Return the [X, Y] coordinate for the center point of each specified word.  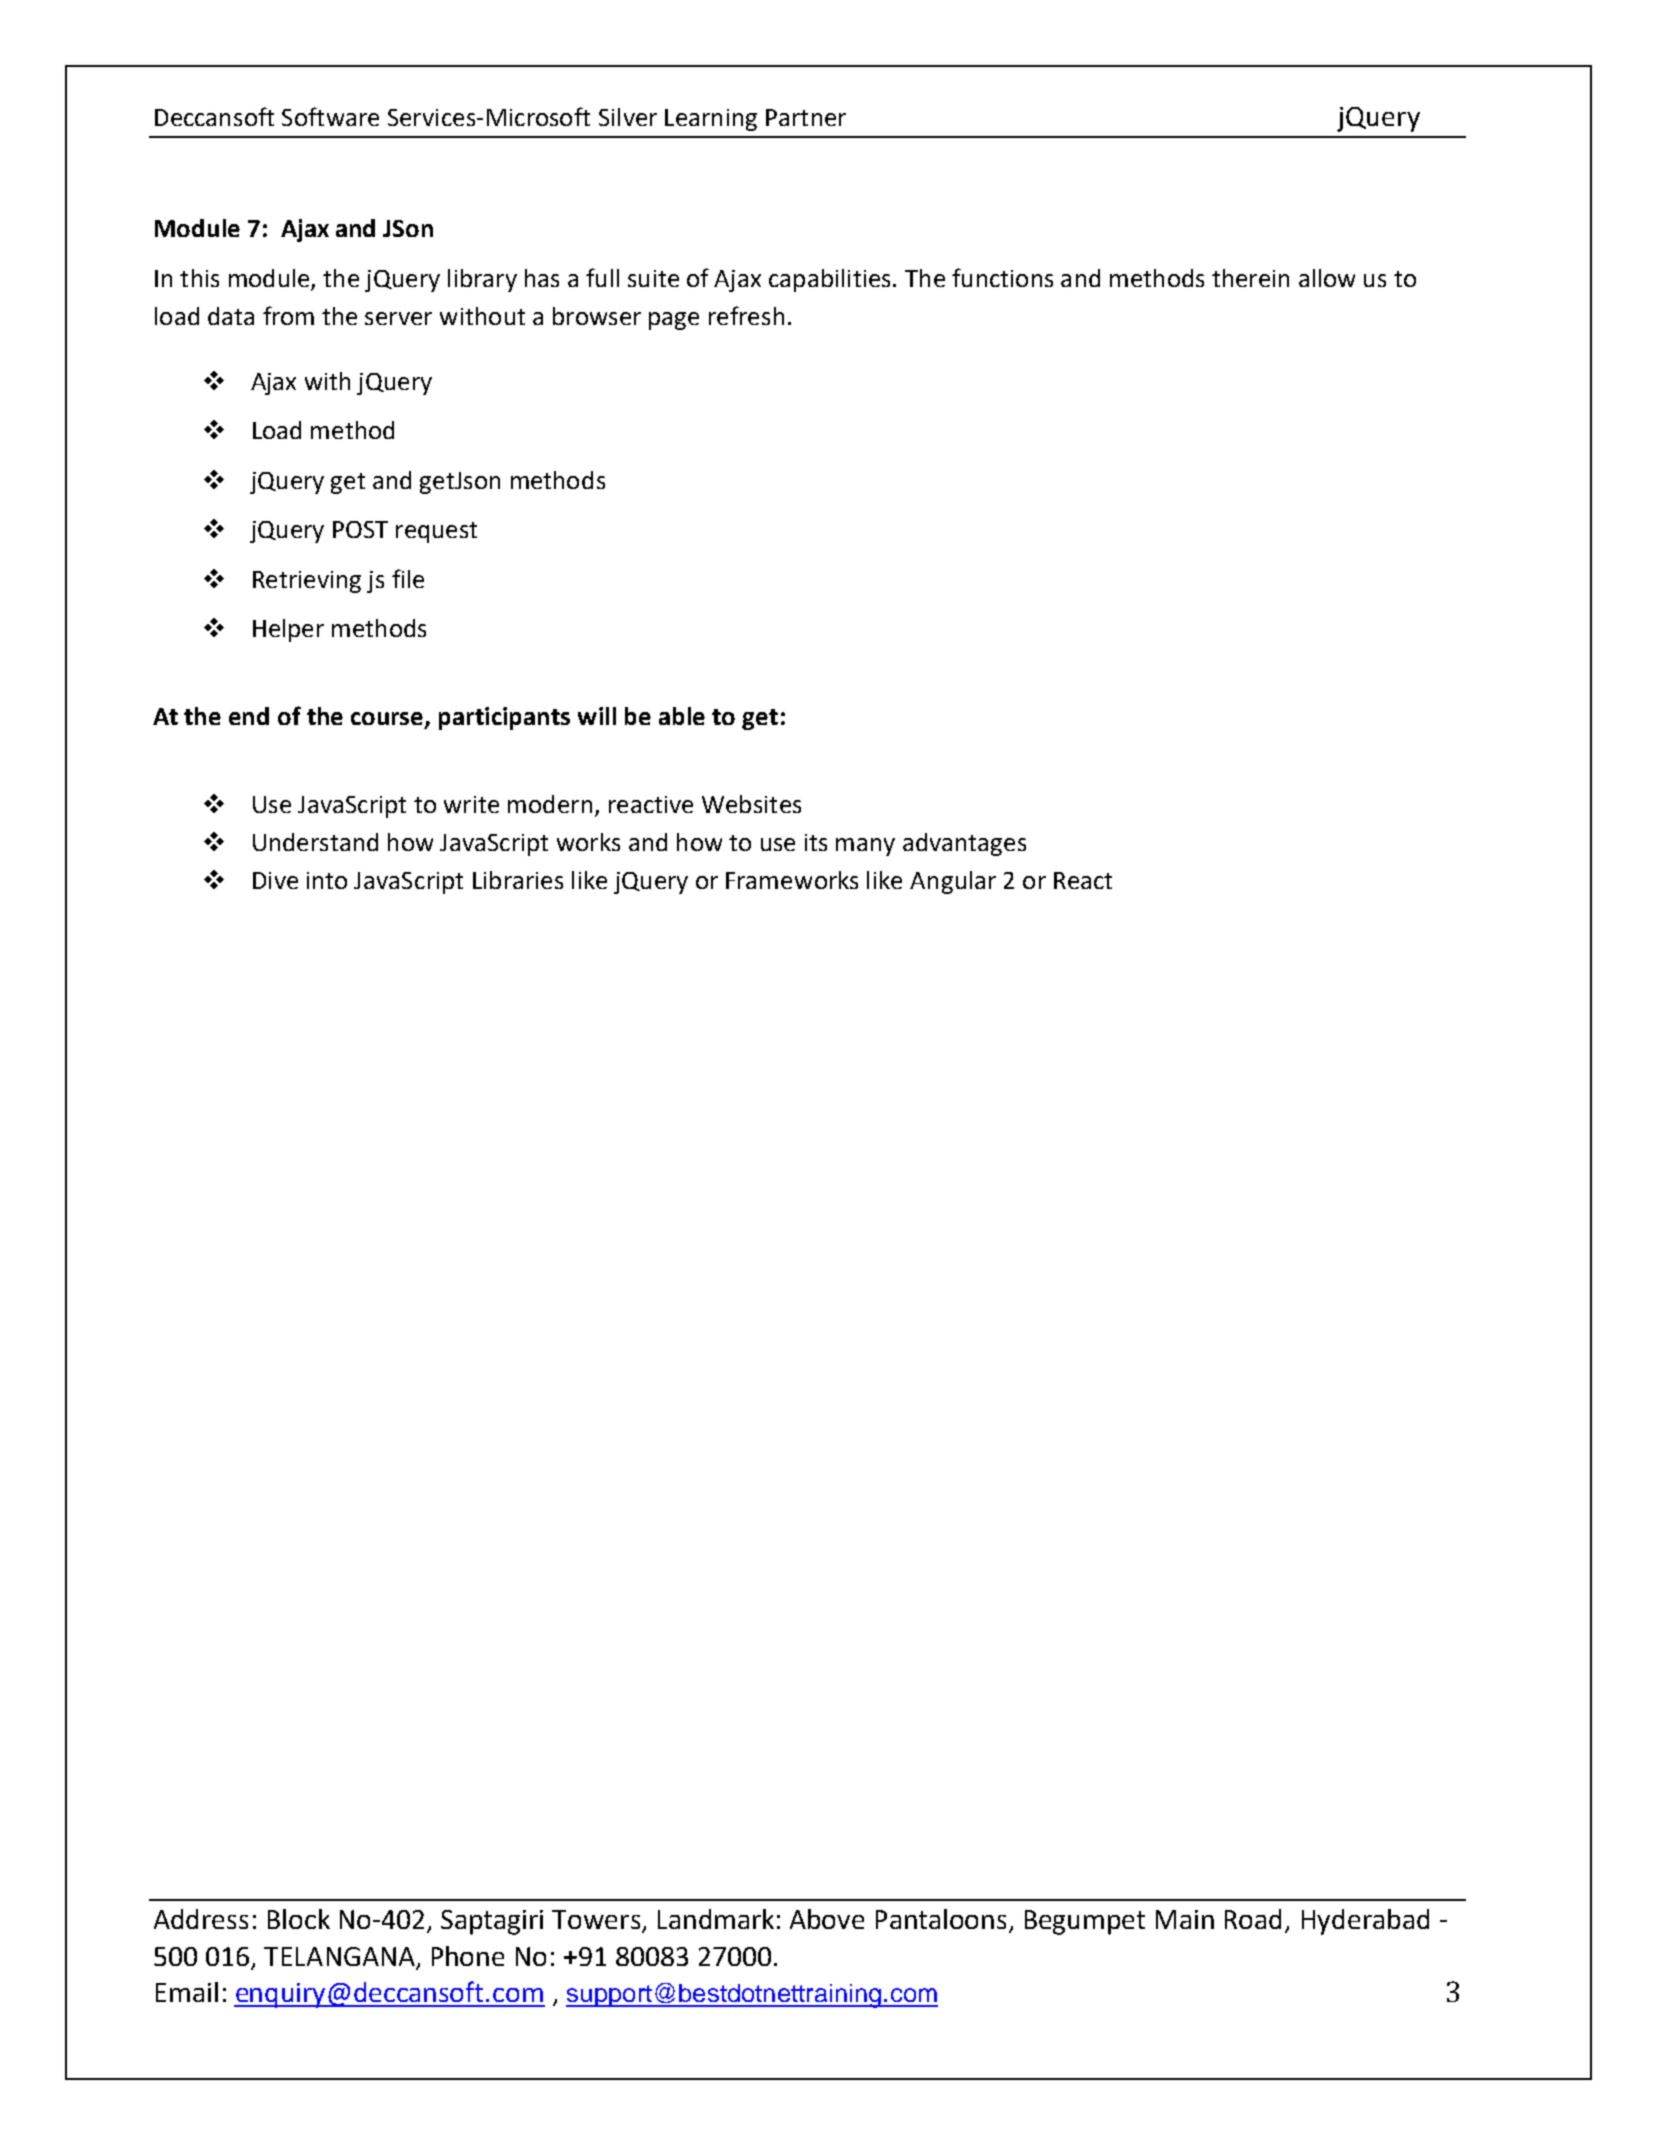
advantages [964, 844]
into [327, 880]
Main [1185, 1919]
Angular [953, 882]
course [388, 720]
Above [827, 1919]
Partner [806, 117]
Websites [751, 804]
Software [330, 116]
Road [1253, 1919]
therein [1250, 278]
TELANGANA [339, 1956]
